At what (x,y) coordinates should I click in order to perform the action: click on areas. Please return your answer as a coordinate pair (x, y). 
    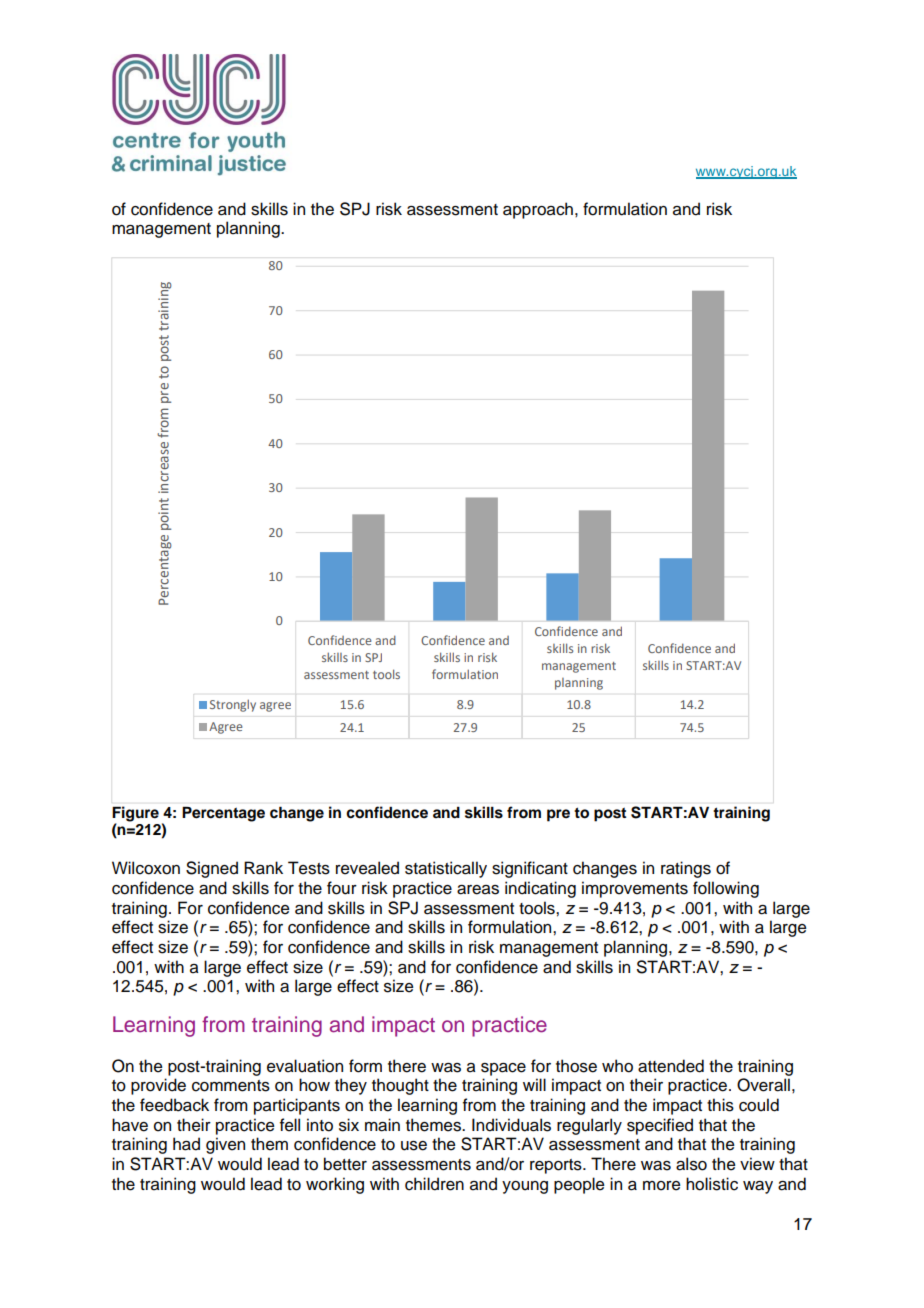
    Looking at the image, I should click on (478, 890).
